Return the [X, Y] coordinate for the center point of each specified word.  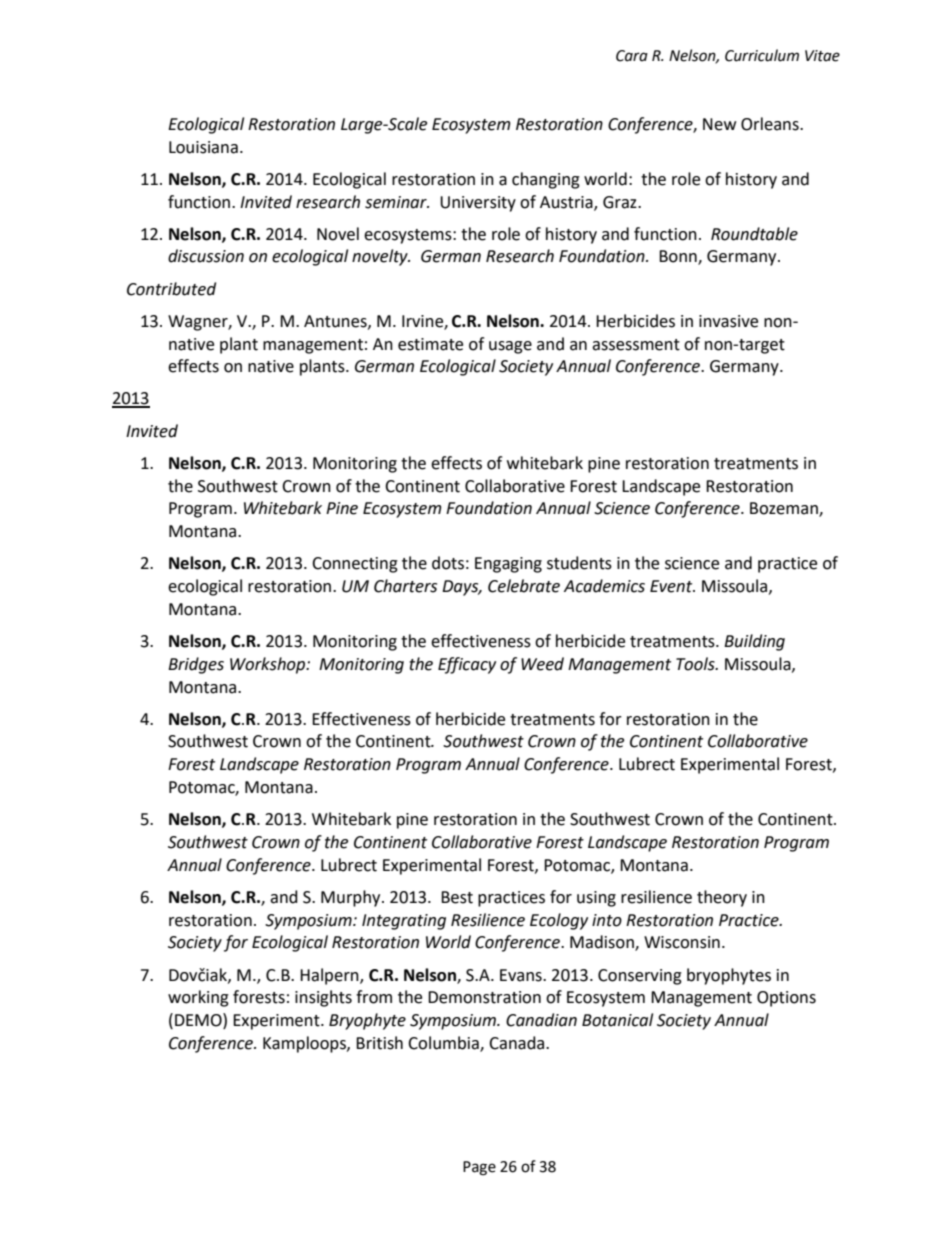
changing [546, 180]
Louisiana [203, 147]
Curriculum [762, 55]
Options [786, 999]
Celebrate [524, 586]
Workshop [269, 665]
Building [754, 642]
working [198, 998]
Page [479, 1168]
